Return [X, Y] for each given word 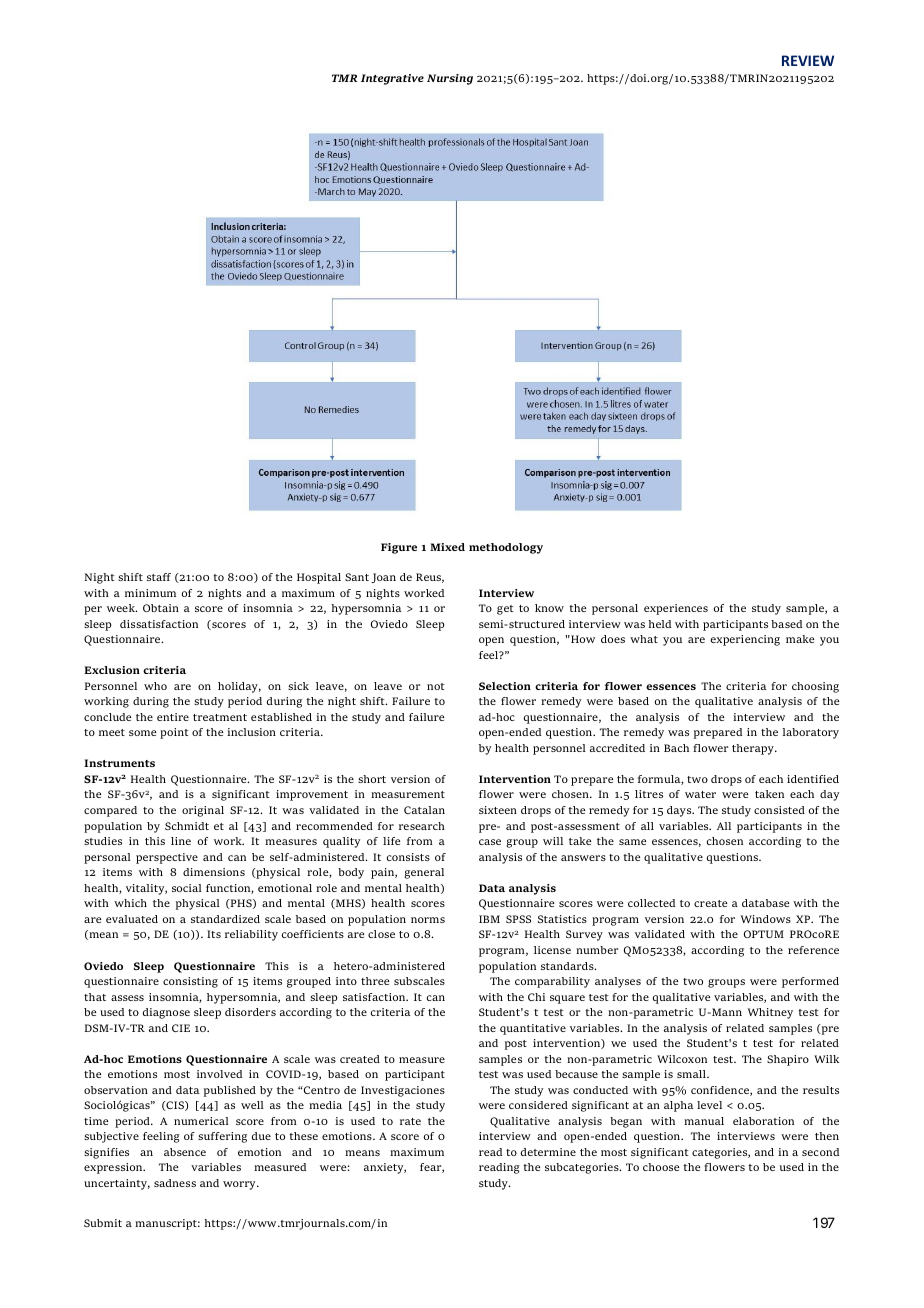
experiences [676, 609]
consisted [779, 810]
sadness [175, 1183]
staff [159, 577]
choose [661, 1167]
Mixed [447, 547]
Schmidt [187, 826]
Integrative [392, 79]
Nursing [450, 79]
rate [410, 1121]
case [490, 842]
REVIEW [808, 60]
